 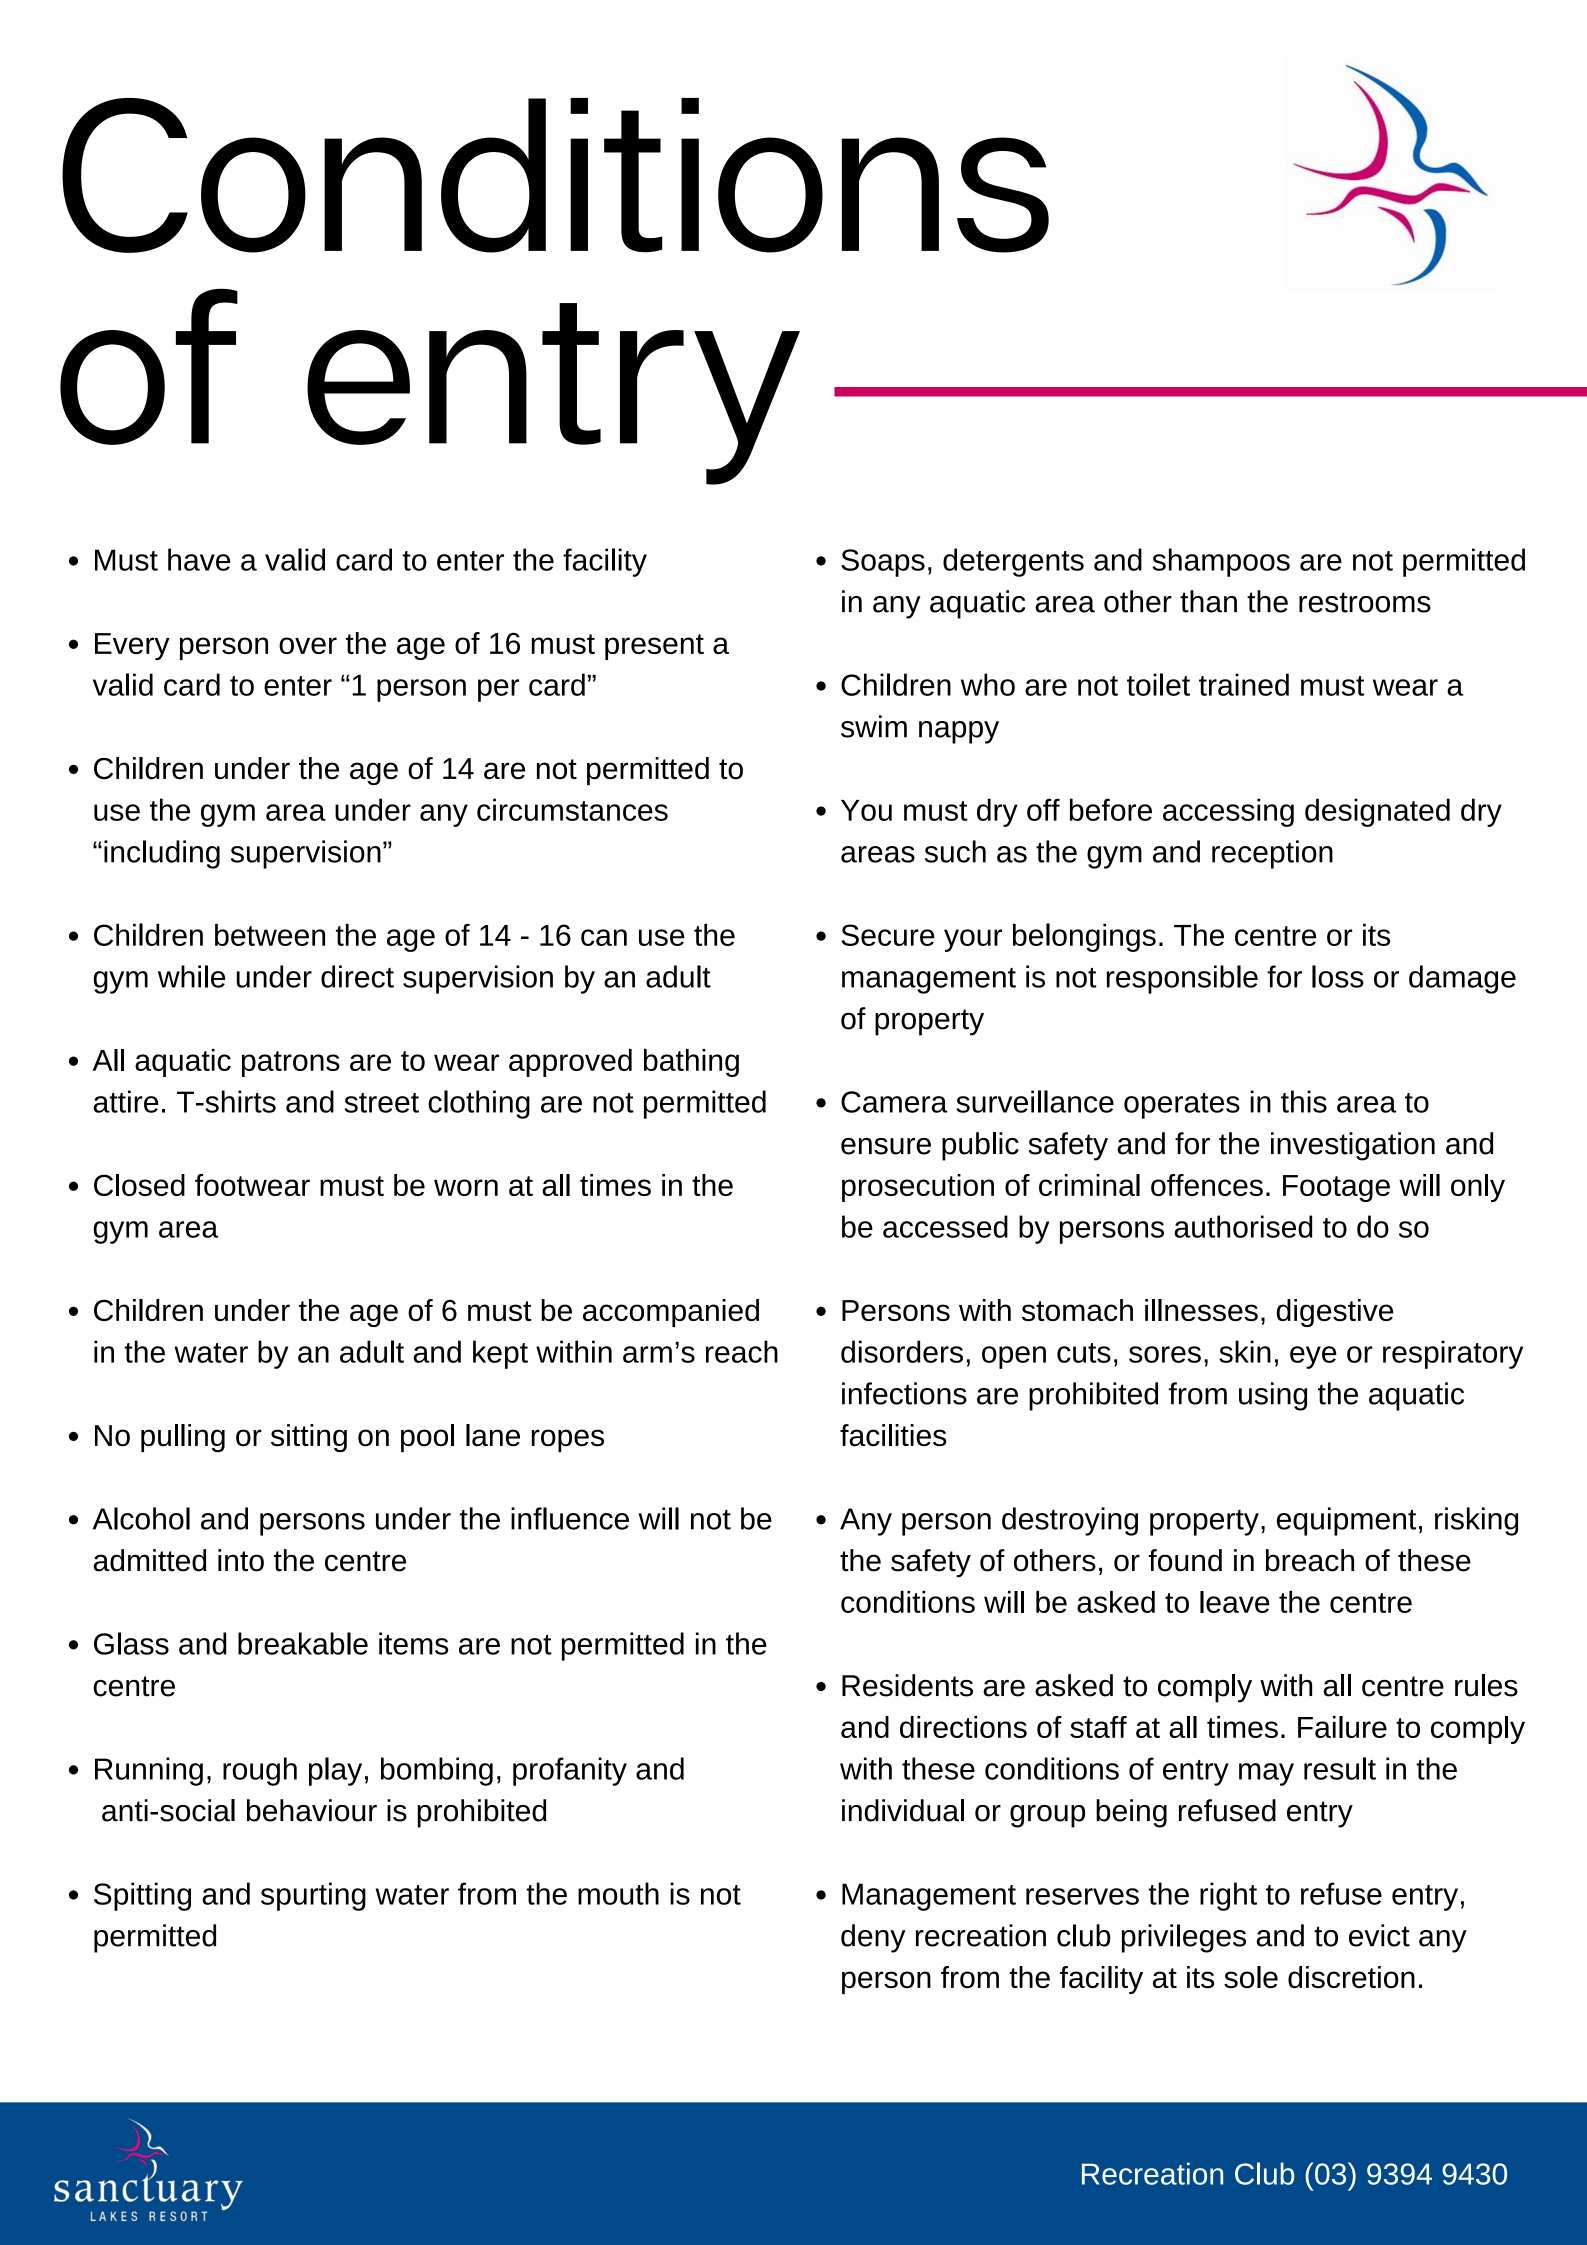 I want to click on Closed, so click(x=139, y=1185).
